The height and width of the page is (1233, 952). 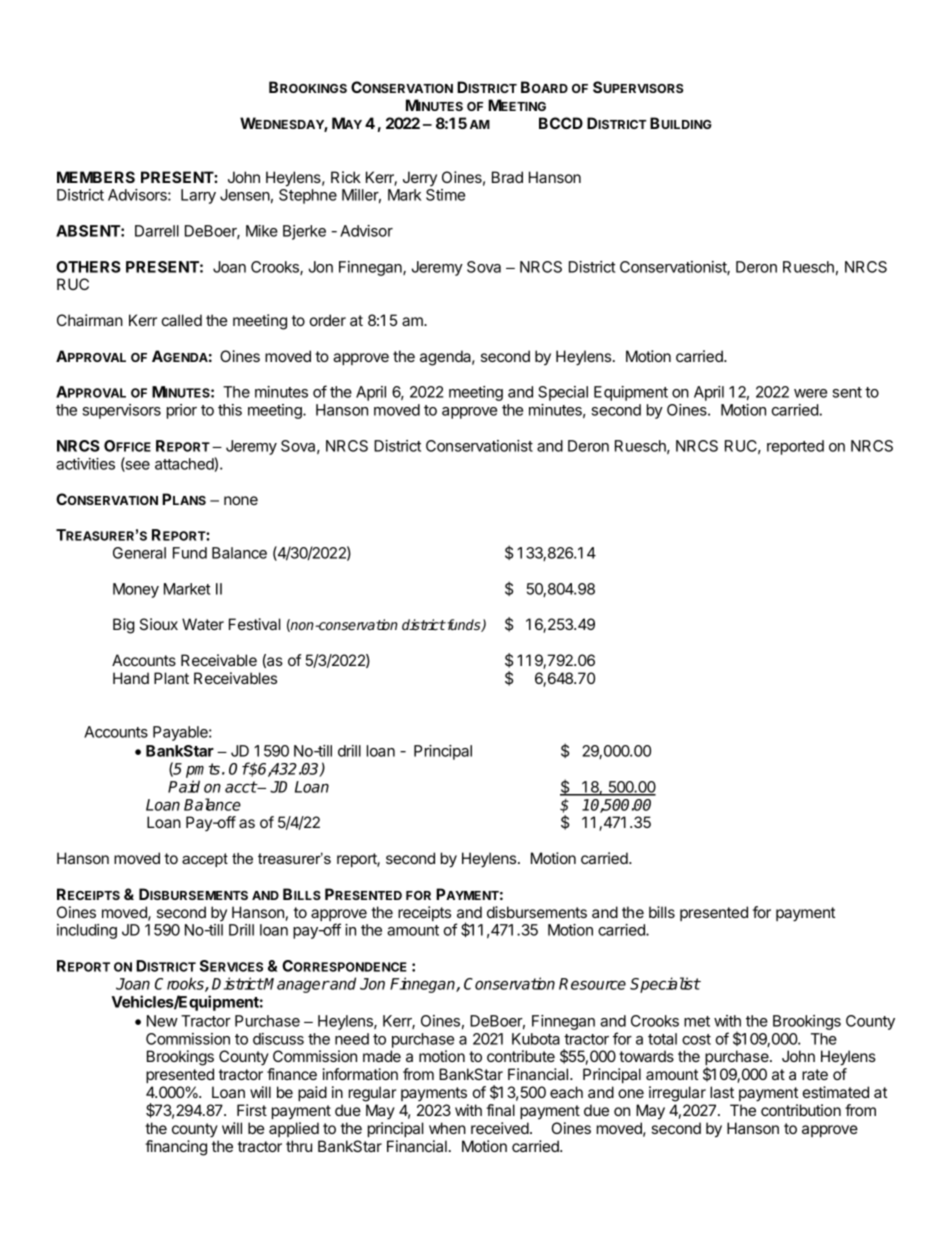 I want to click on Larry, so click(x=198, y=196).
